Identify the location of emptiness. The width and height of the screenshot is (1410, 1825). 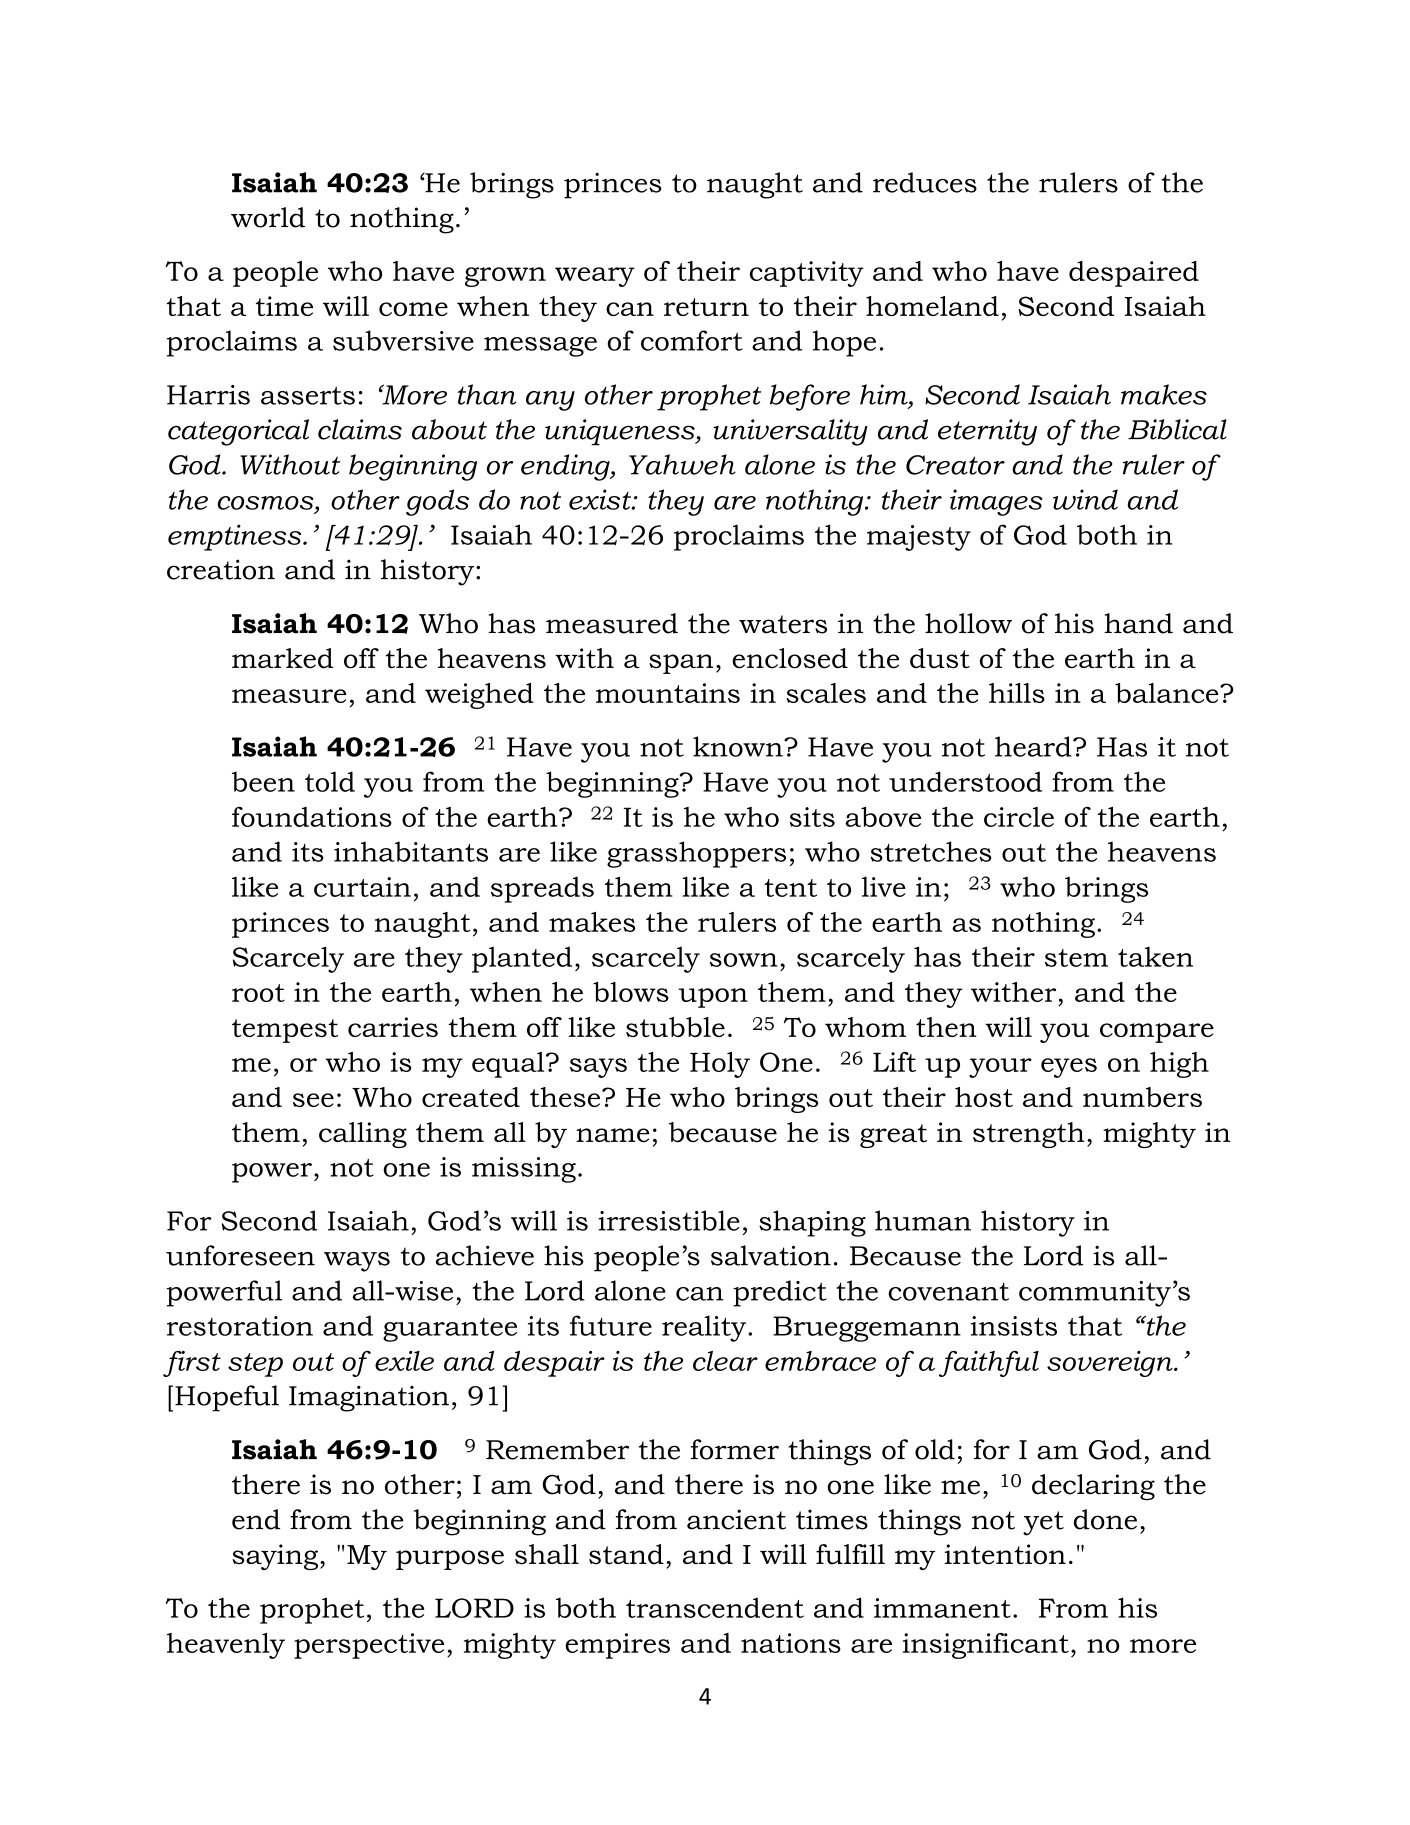
(236, 537).
